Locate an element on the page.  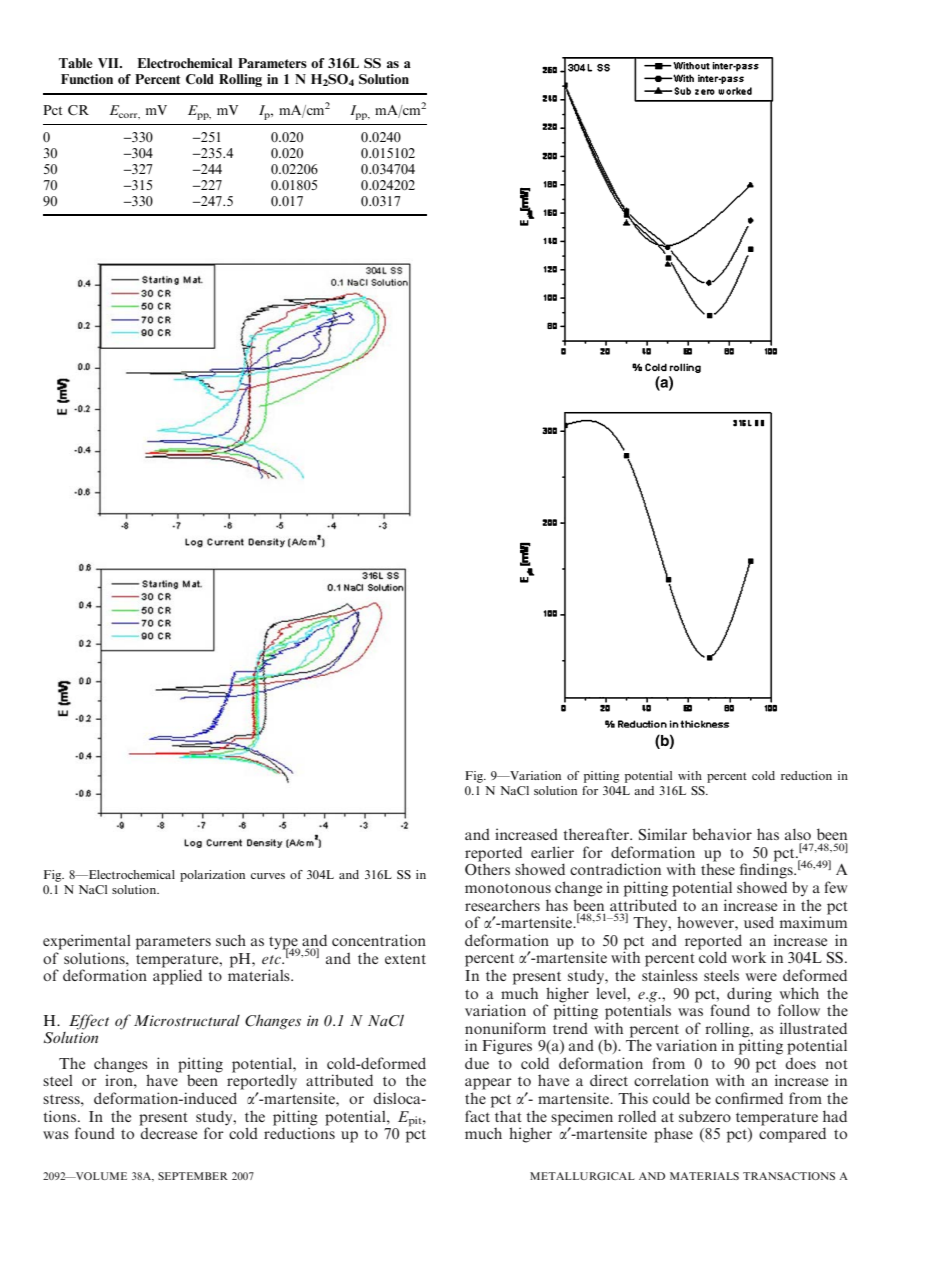
Others is located at coordinates (487, 869).
